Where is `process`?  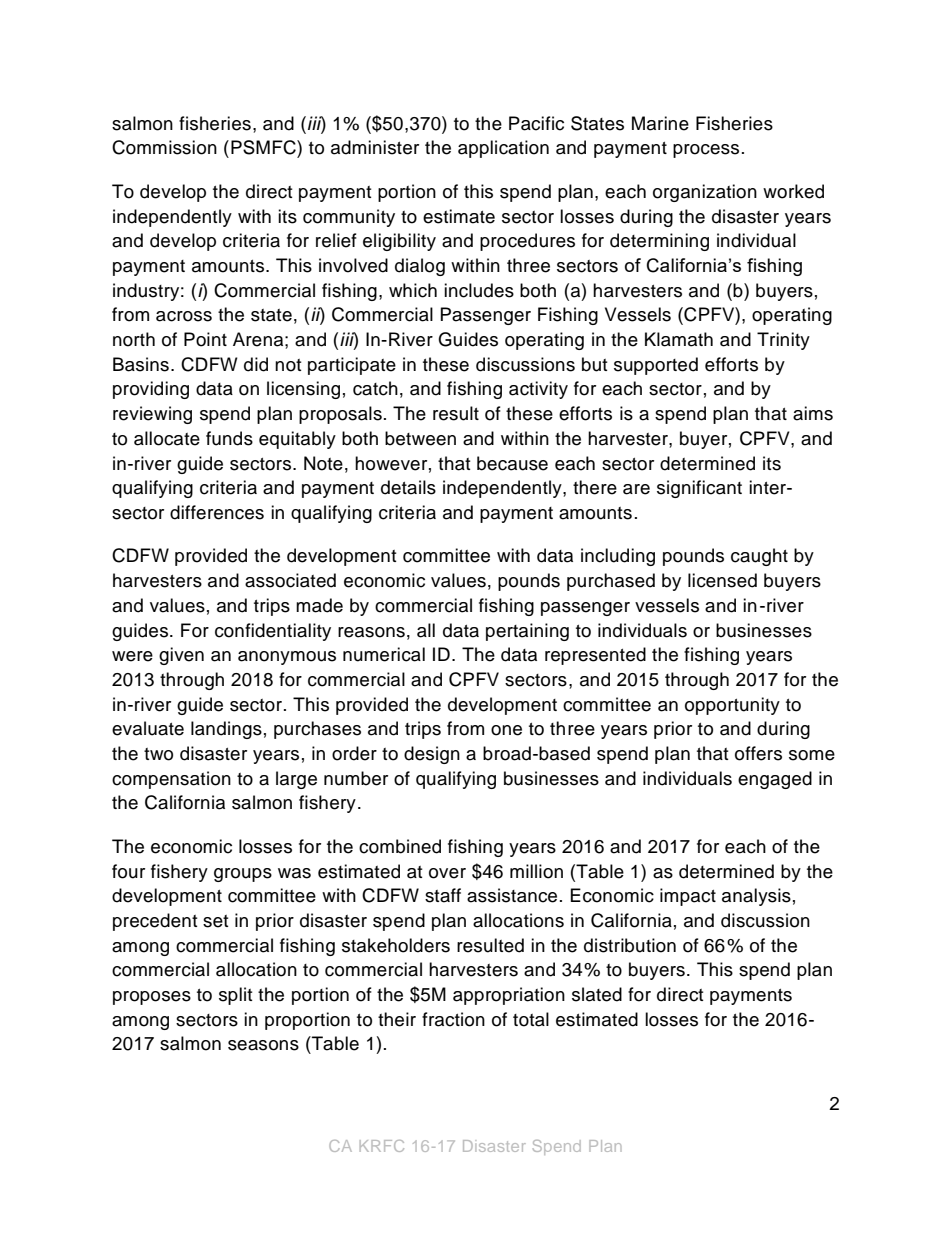 process is located at coordinates (706, 151).
